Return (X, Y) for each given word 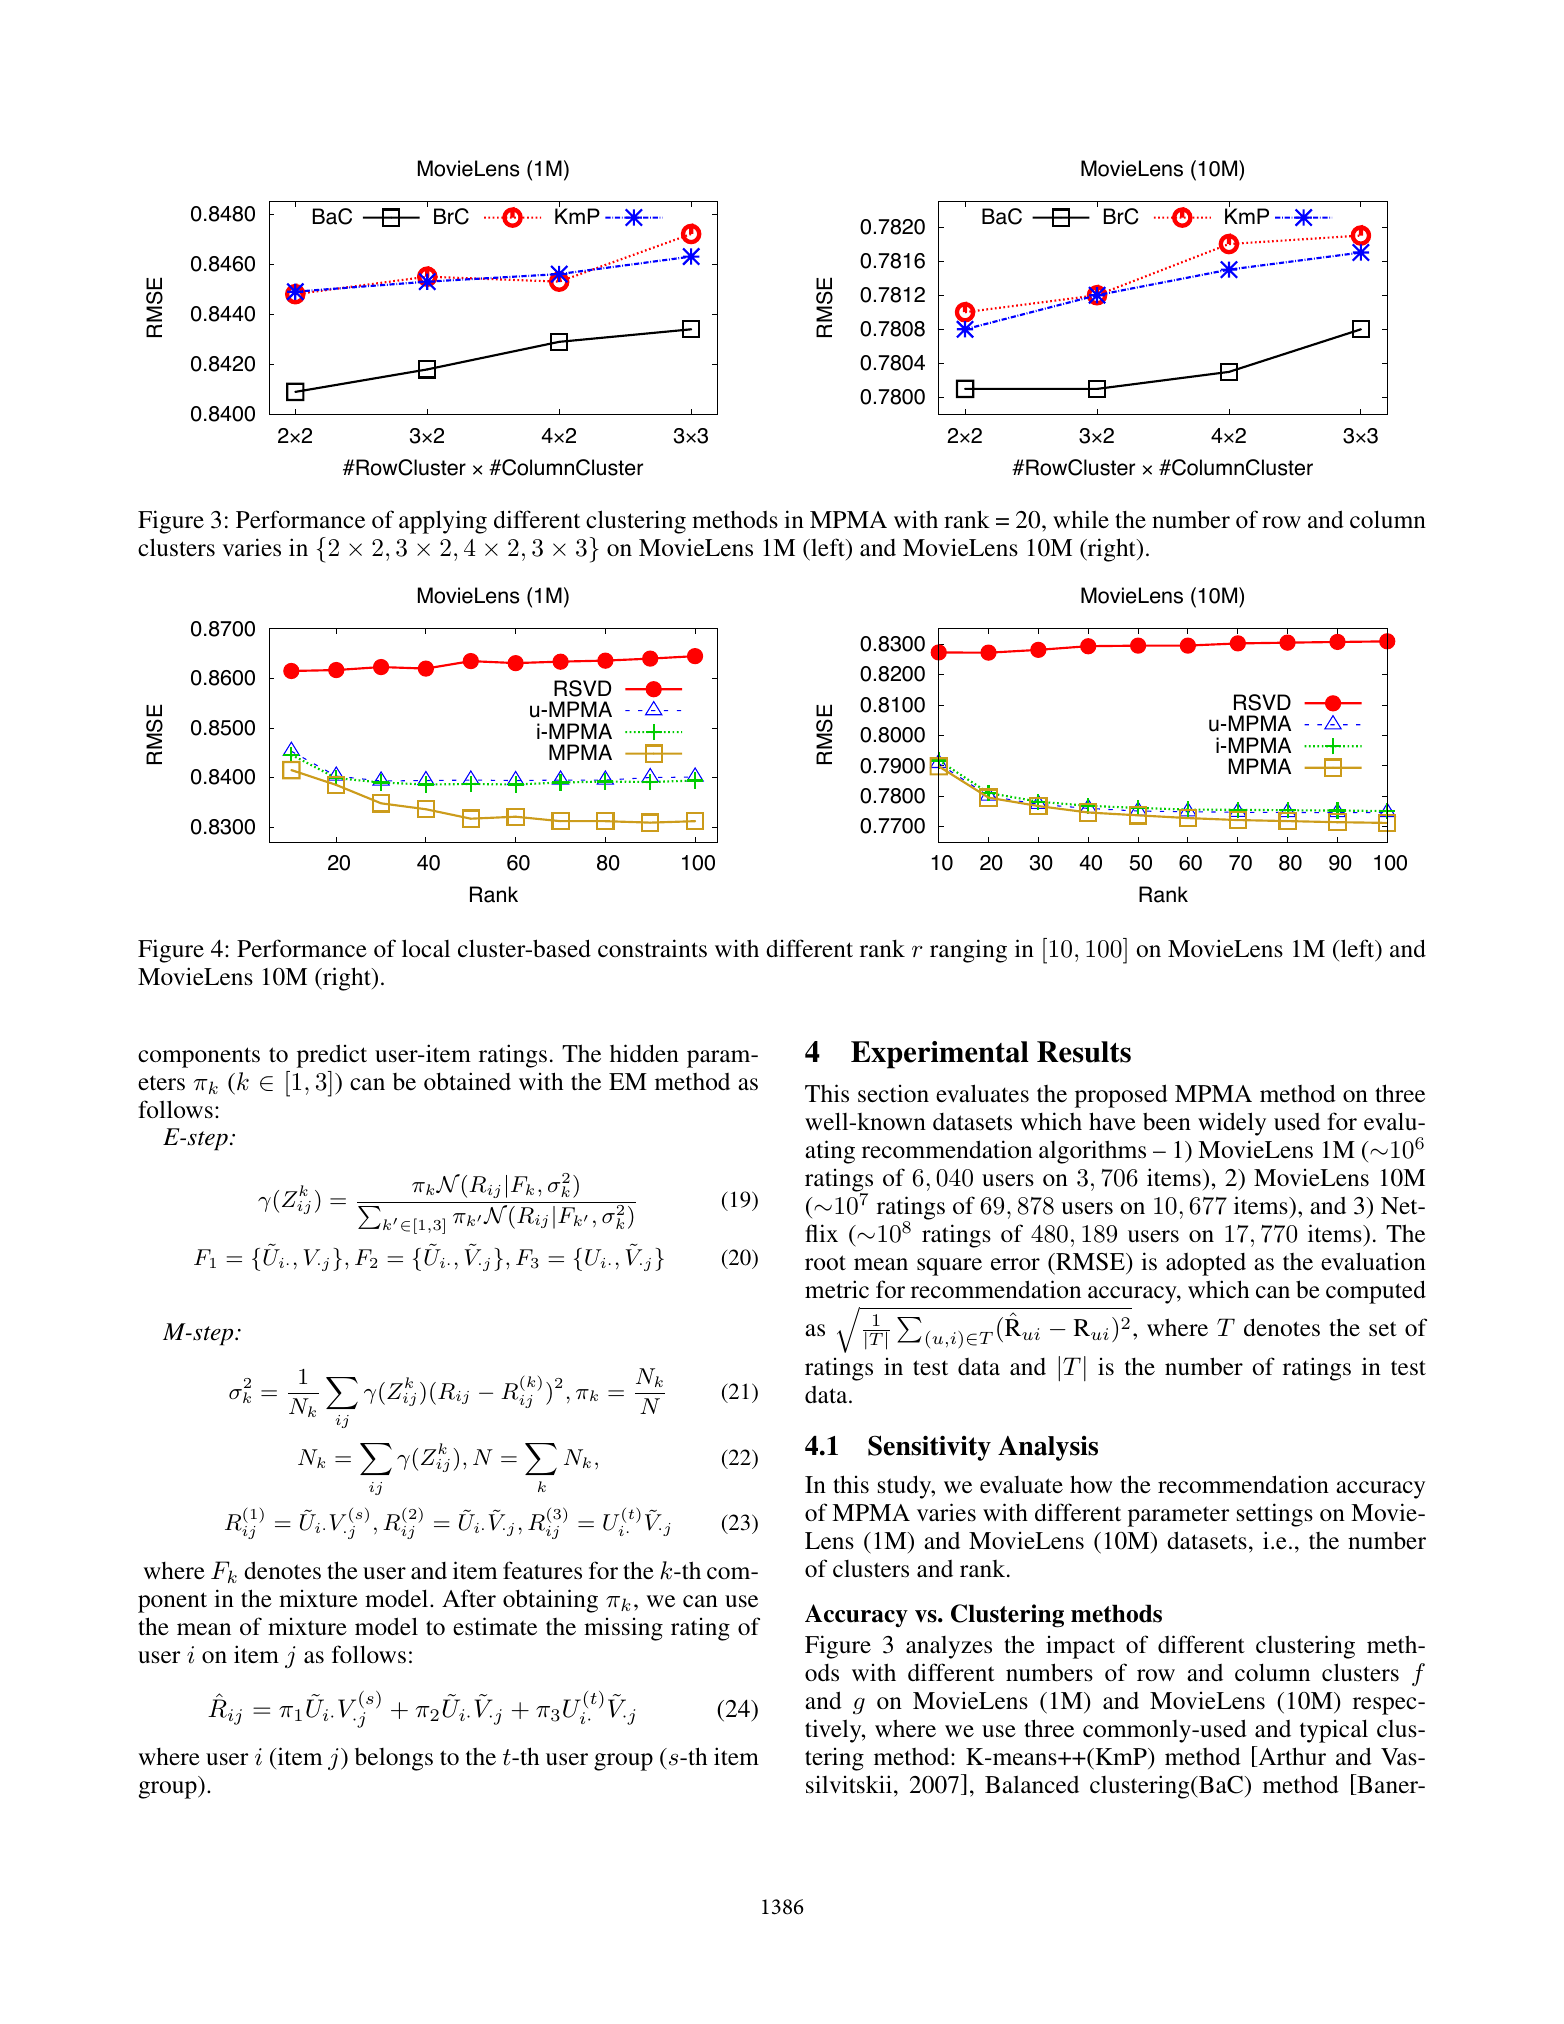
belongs (394, 1759)
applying (443, 522)
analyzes (949, 1647)
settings (1275, 1515)
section (893, 1094)
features (542, 1570)
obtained (467, 1081)
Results (1084, 1052)
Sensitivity (929, 1448)
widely (1232, 1124)
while (1081, 519)
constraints (652, 948)
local (426, 948)
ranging (968, 951)
